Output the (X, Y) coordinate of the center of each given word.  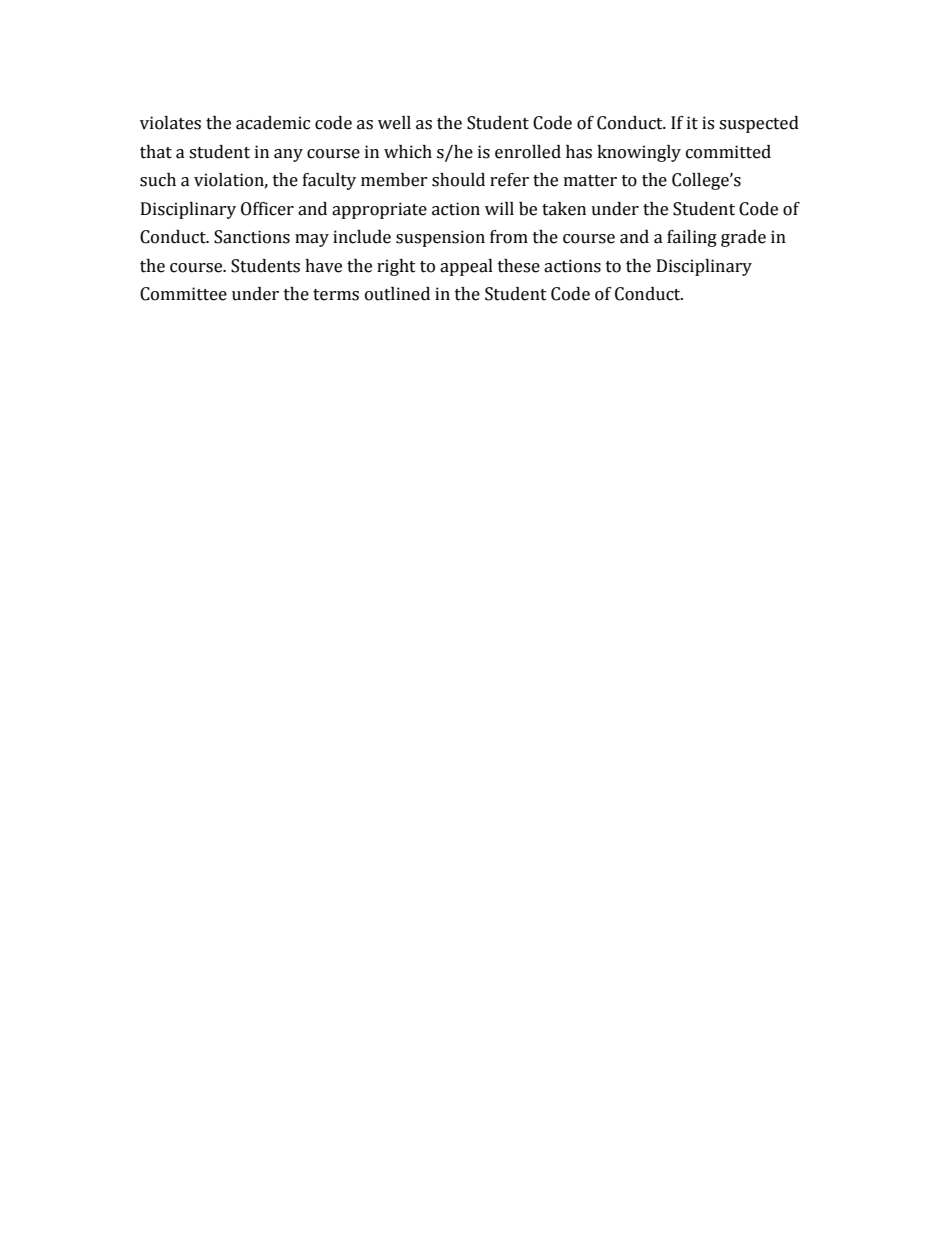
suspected (759, 124)
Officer (267, 209)
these (519, 266)
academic (273, 123)
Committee (183, 294)
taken (564, 209)
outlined (397, 294)
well (394, 123)
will (499, 208)
